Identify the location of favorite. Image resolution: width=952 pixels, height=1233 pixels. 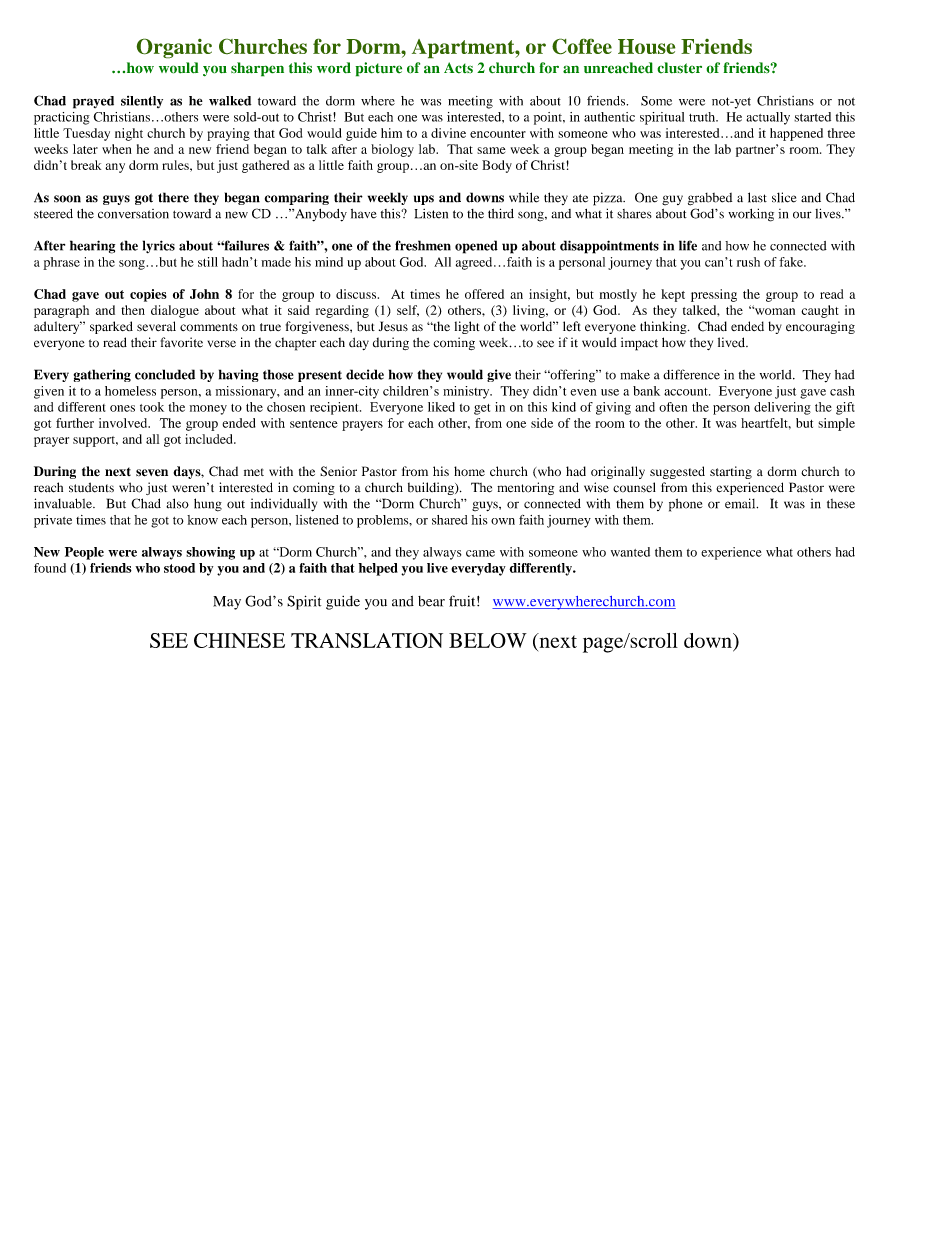
(182, 342).
